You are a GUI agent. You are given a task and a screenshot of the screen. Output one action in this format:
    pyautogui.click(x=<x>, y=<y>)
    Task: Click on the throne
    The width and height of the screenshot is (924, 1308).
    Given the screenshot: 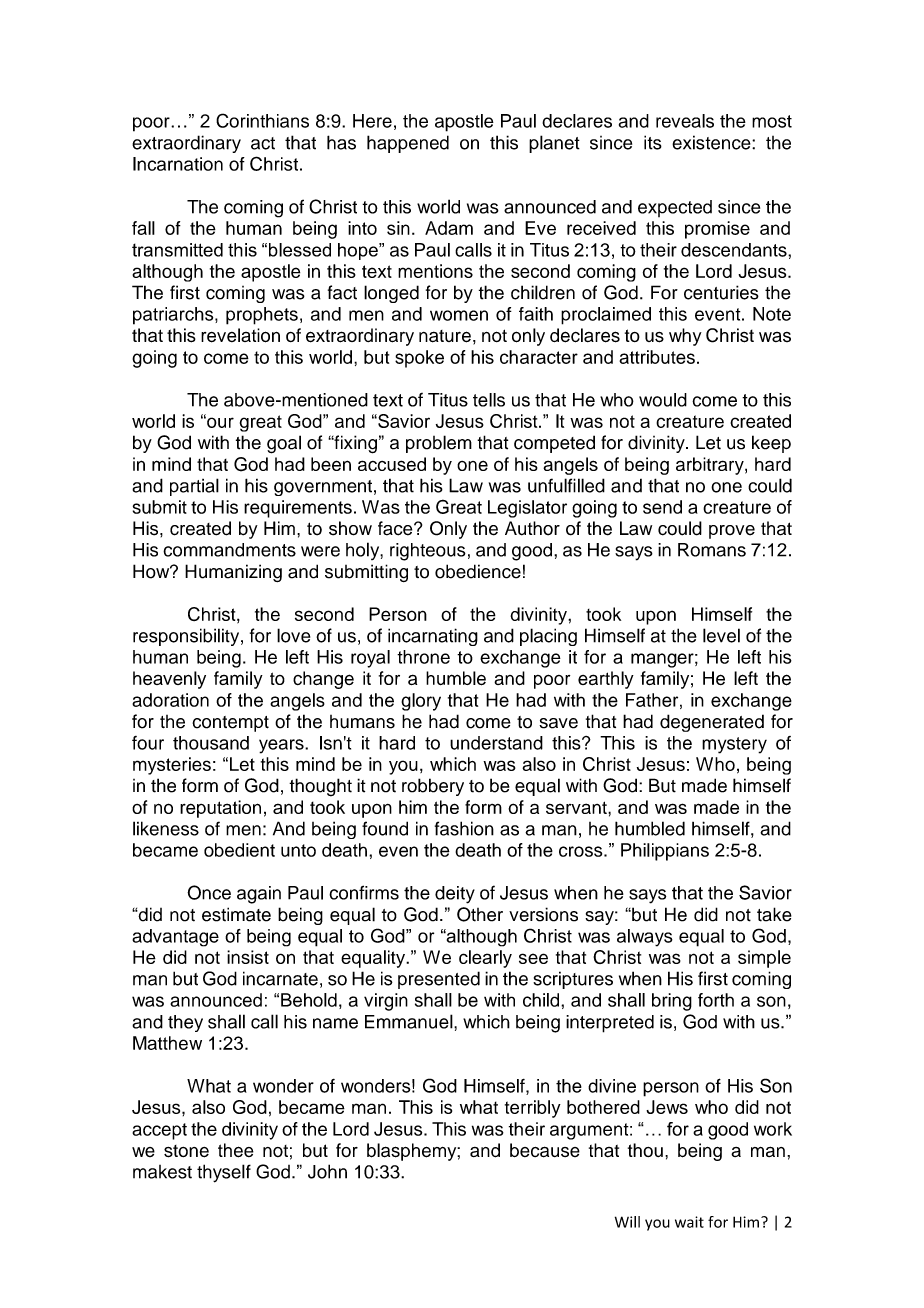 What is the action you would take?
    pyautogui.click(x=423, y=657)
